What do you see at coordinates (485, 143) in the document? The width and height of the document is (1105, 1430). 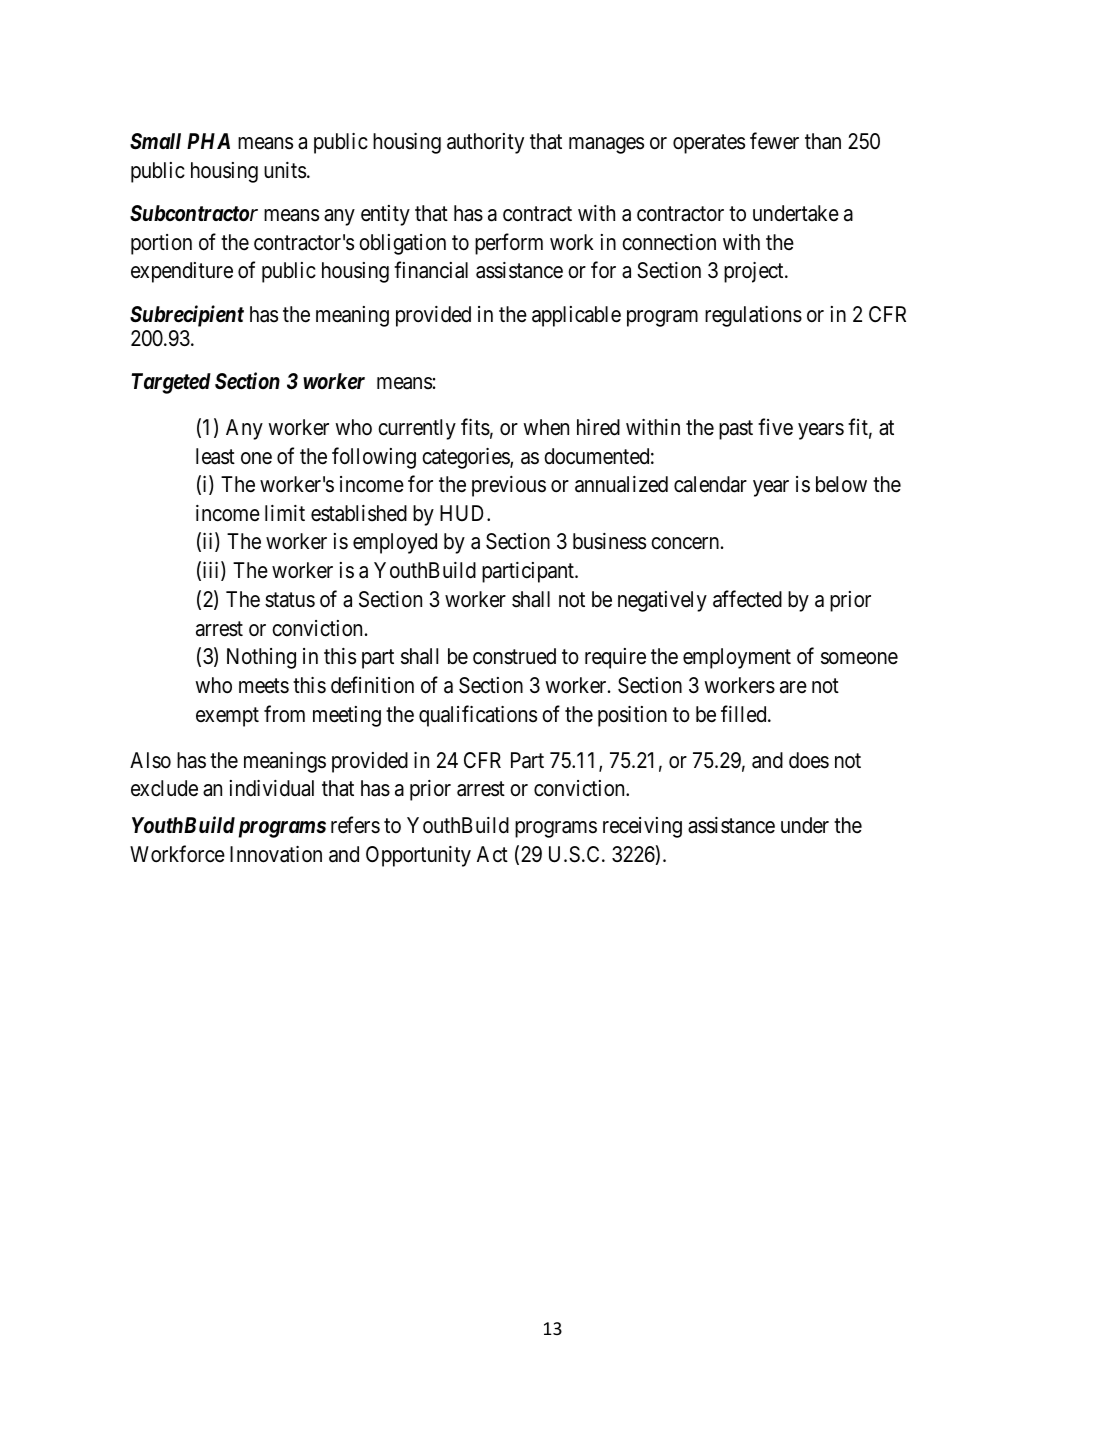 I see `authority` at bounding box center [485, 143].
